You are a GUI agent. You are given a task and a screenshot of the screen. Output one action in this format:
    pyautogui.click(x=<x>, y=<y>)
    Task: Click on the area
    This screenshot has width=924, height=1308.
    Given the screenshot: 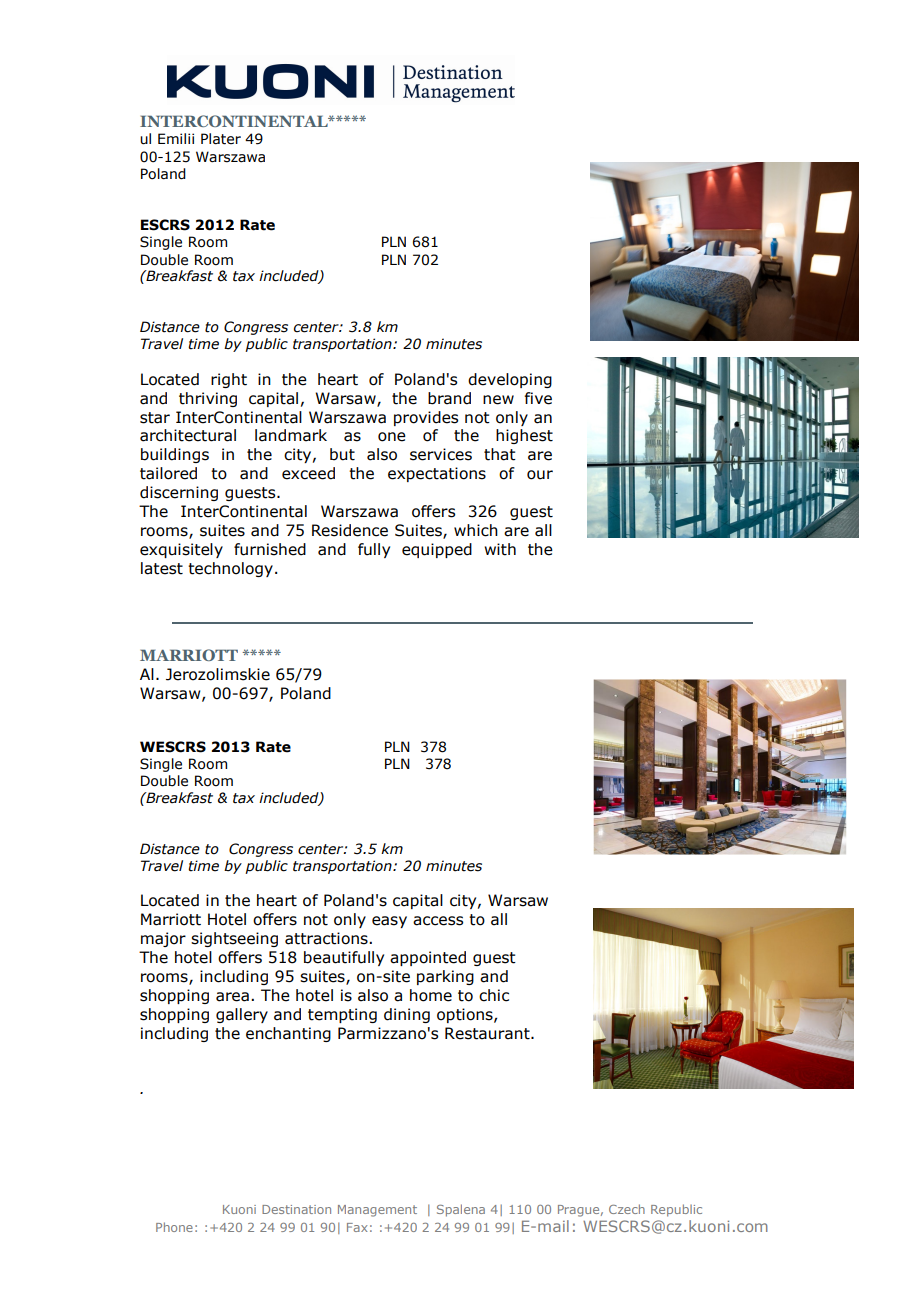 What is the action you would take?
    pyautogui.click(x=232, y=997)
